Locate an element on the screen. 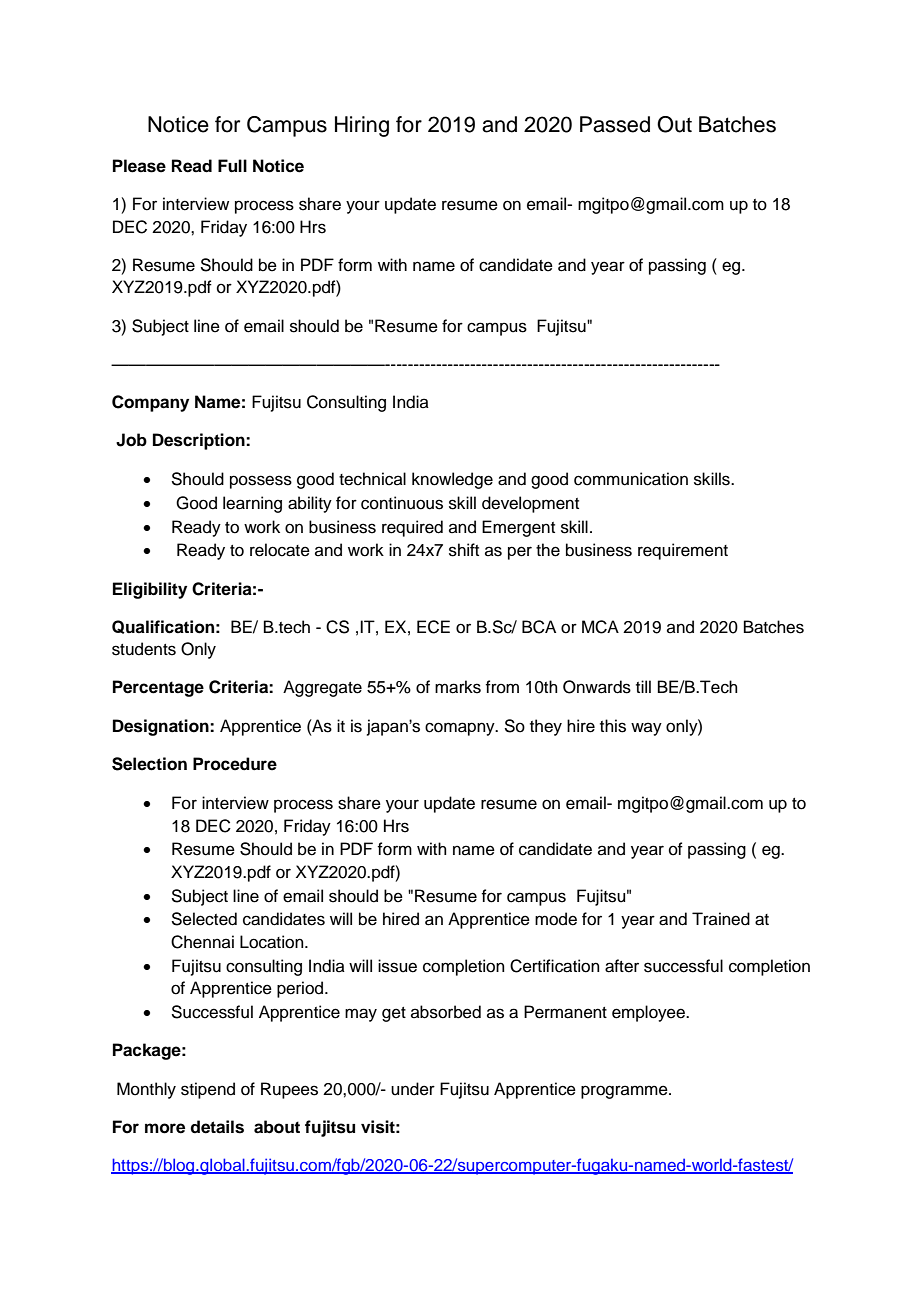 The width and height of the screenshot is (924, 1308). issue is located at coordinates (397, 966).
